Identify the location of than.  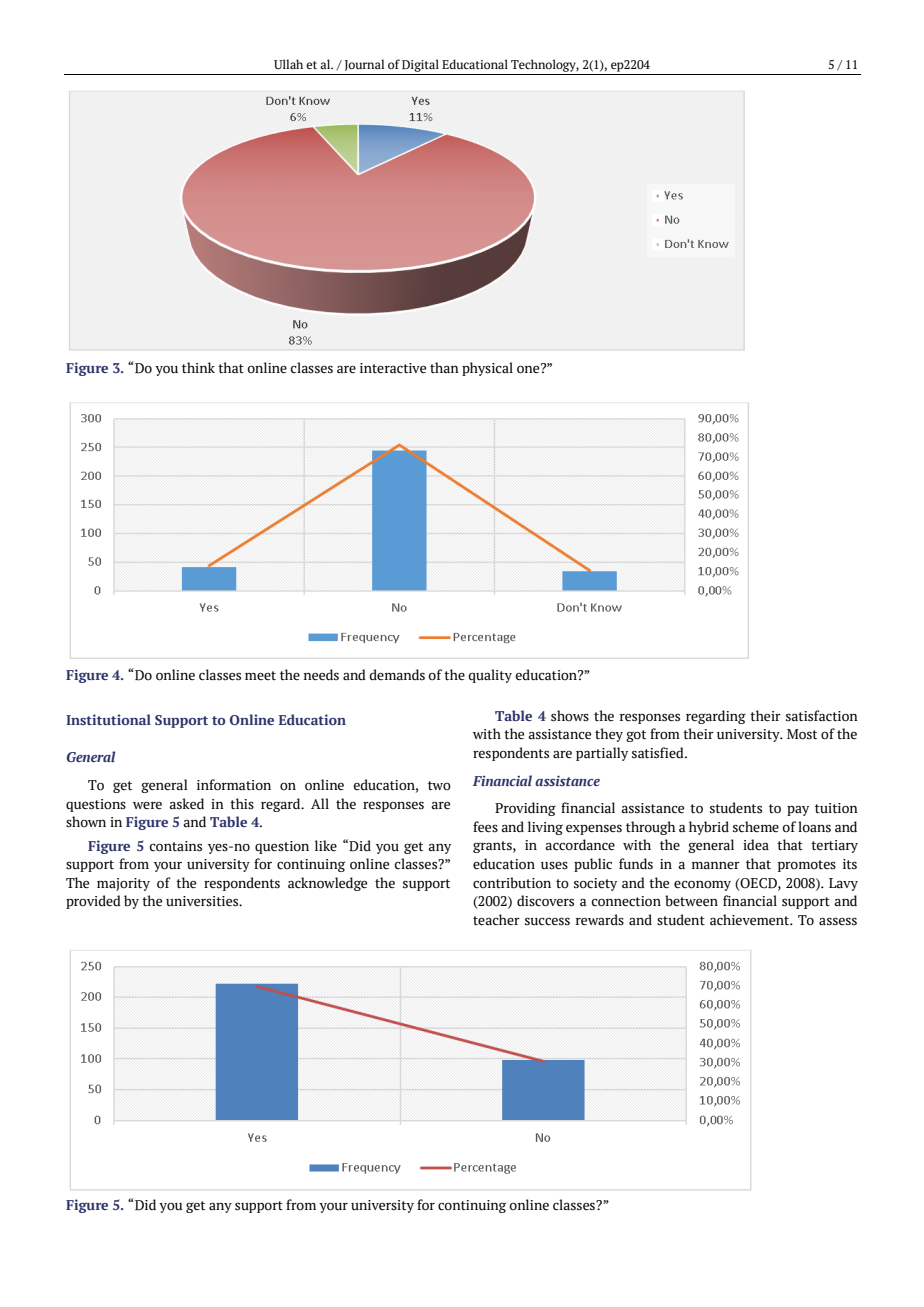
(444, 367).
